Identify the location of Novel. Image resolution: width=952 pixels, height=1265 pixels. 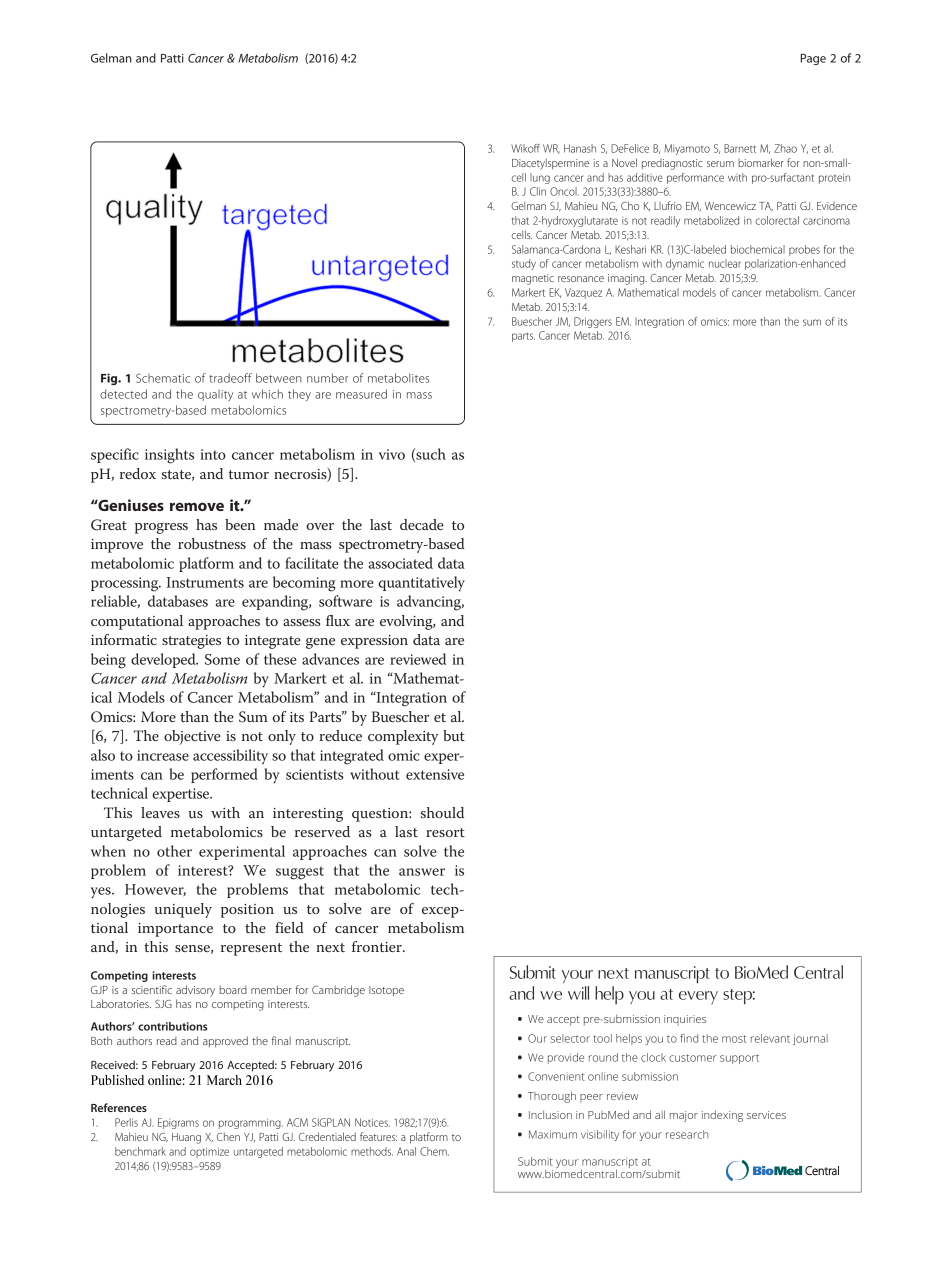
(624, 162).
